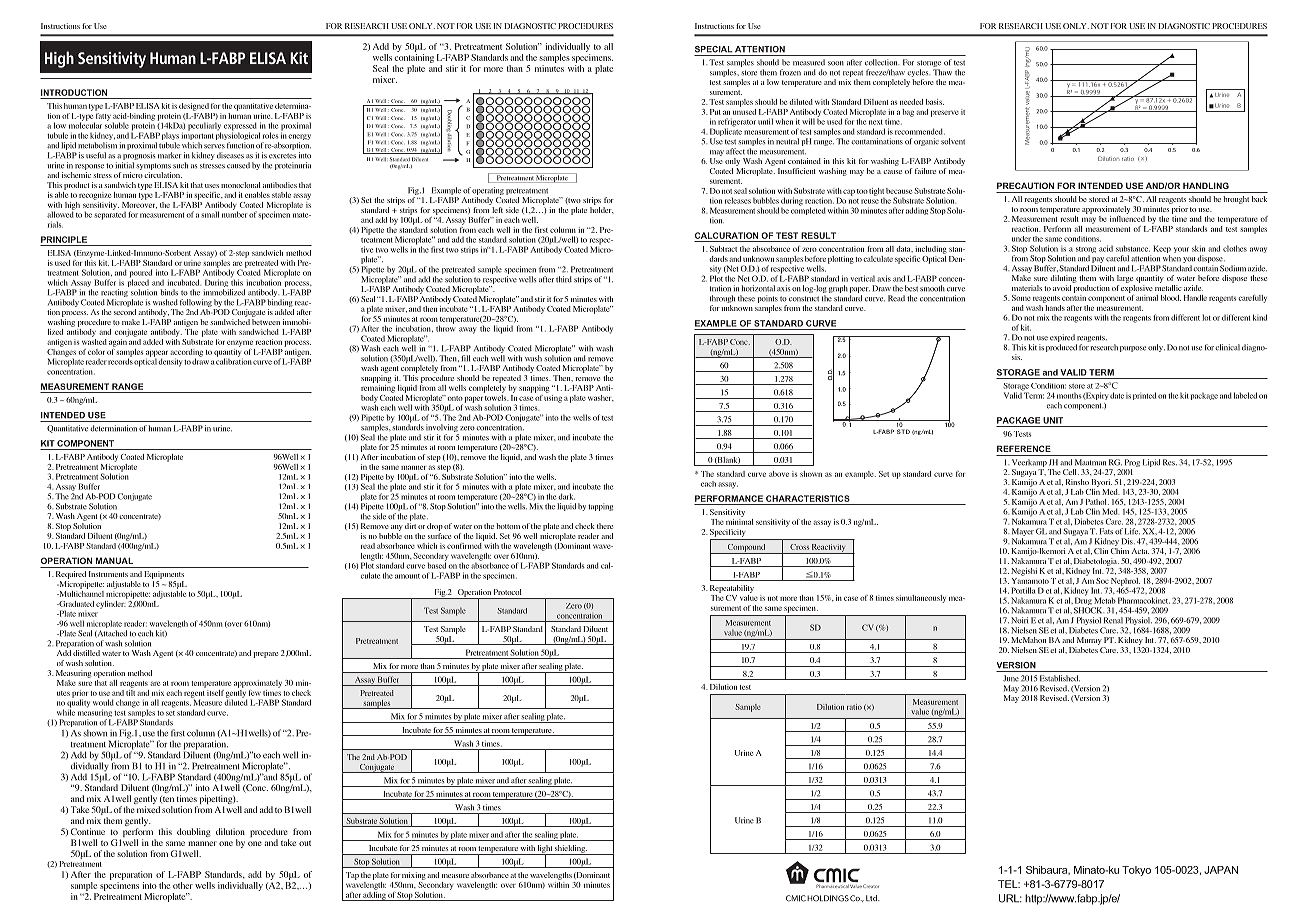 The width and height of the page is (1308, 924). Describe the element at coordinates (935, 102) in the page. I see `basis` at that location.
